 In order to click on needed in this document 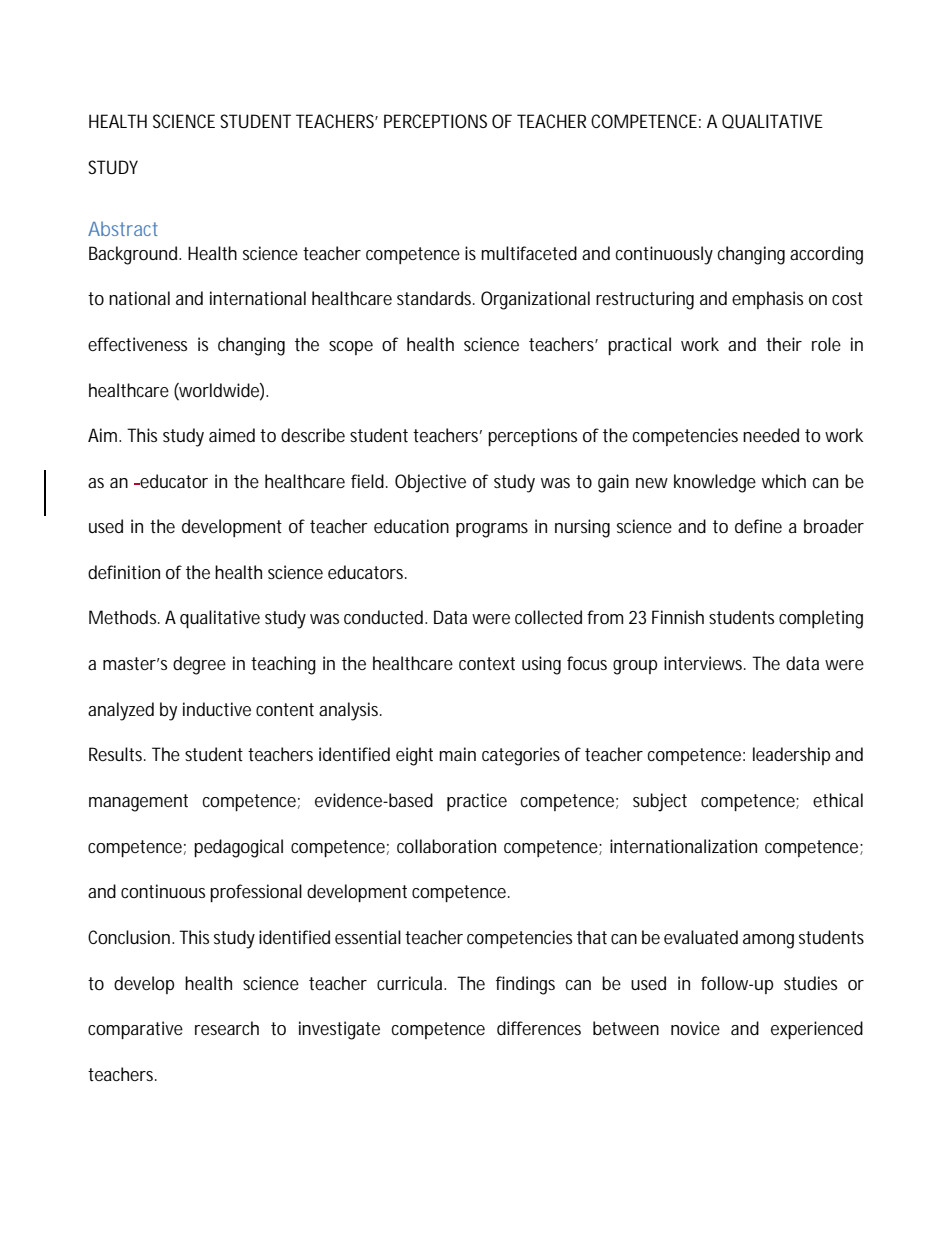, I will do `click(771, 435)`.
